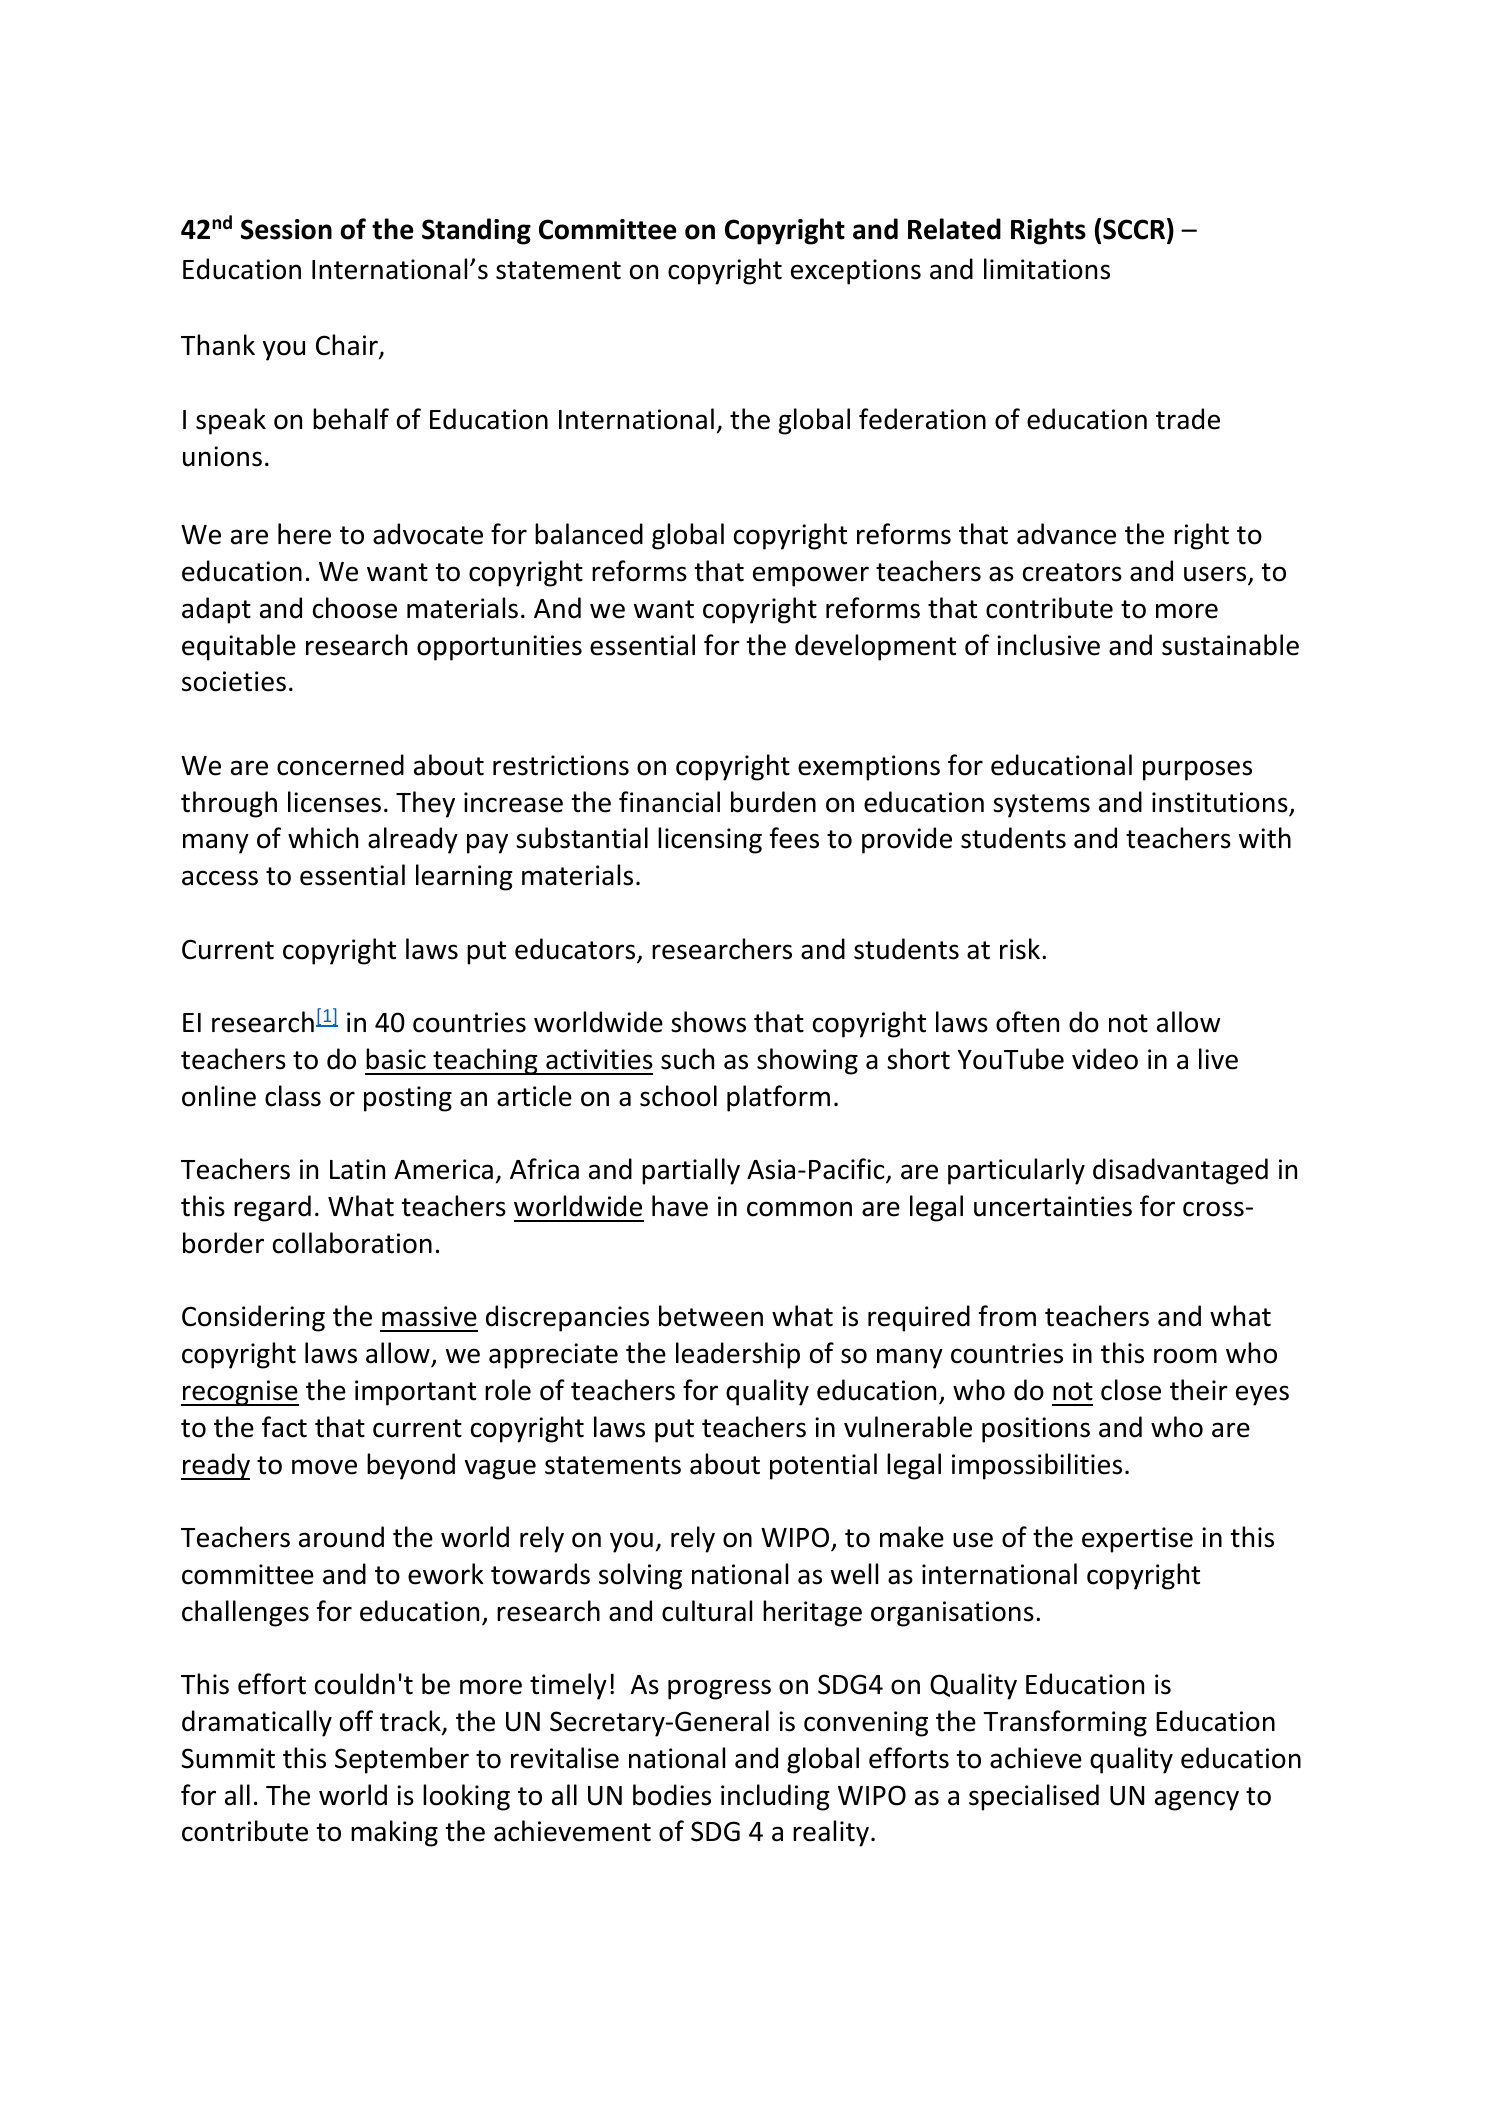 This document has height=2114, width=1495. I want to click on September, so click(402, 1760).
